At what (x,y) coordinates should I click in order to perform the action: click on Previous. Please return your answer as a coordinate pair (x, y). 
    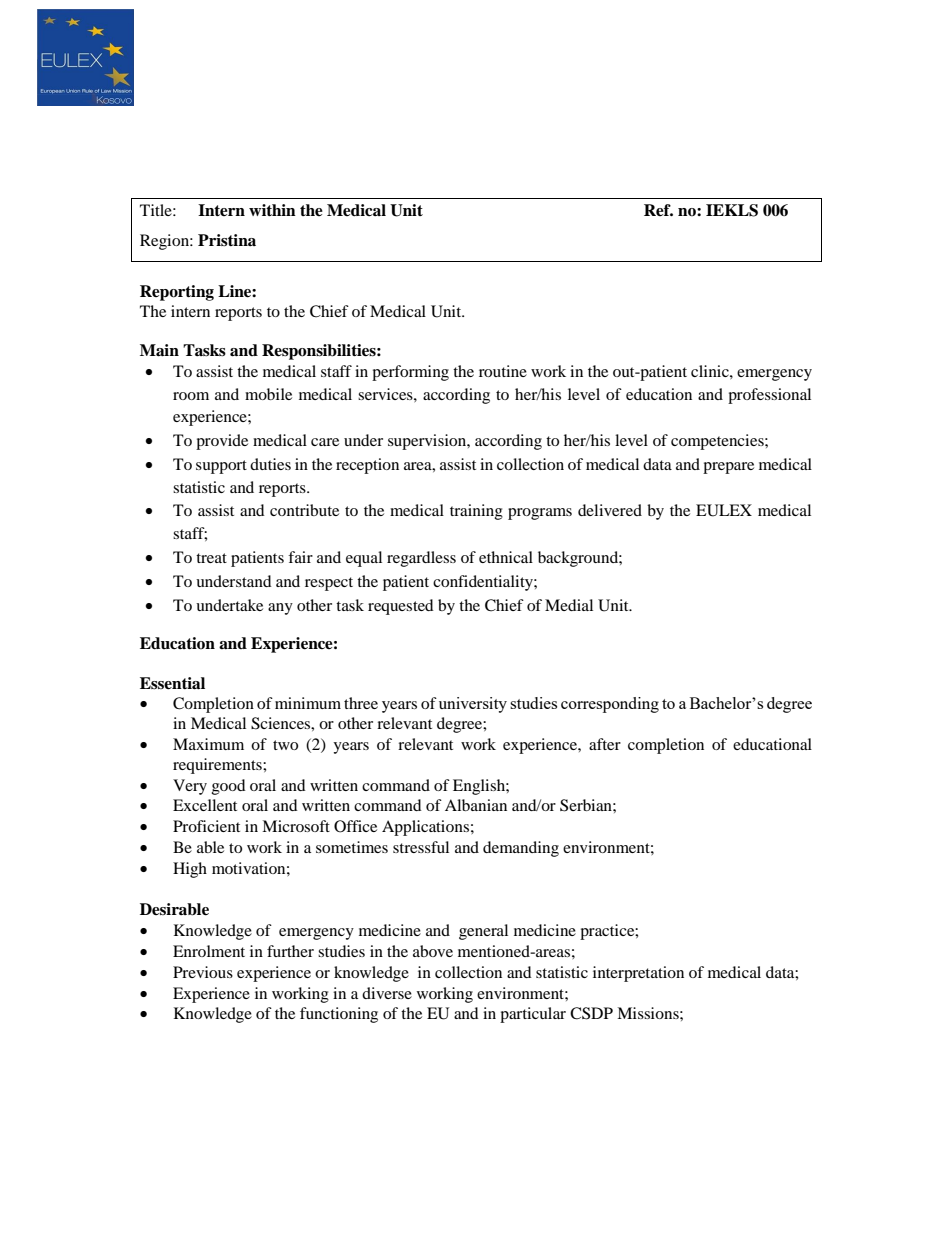
    Looking at the image, I should click on (203, 972).
